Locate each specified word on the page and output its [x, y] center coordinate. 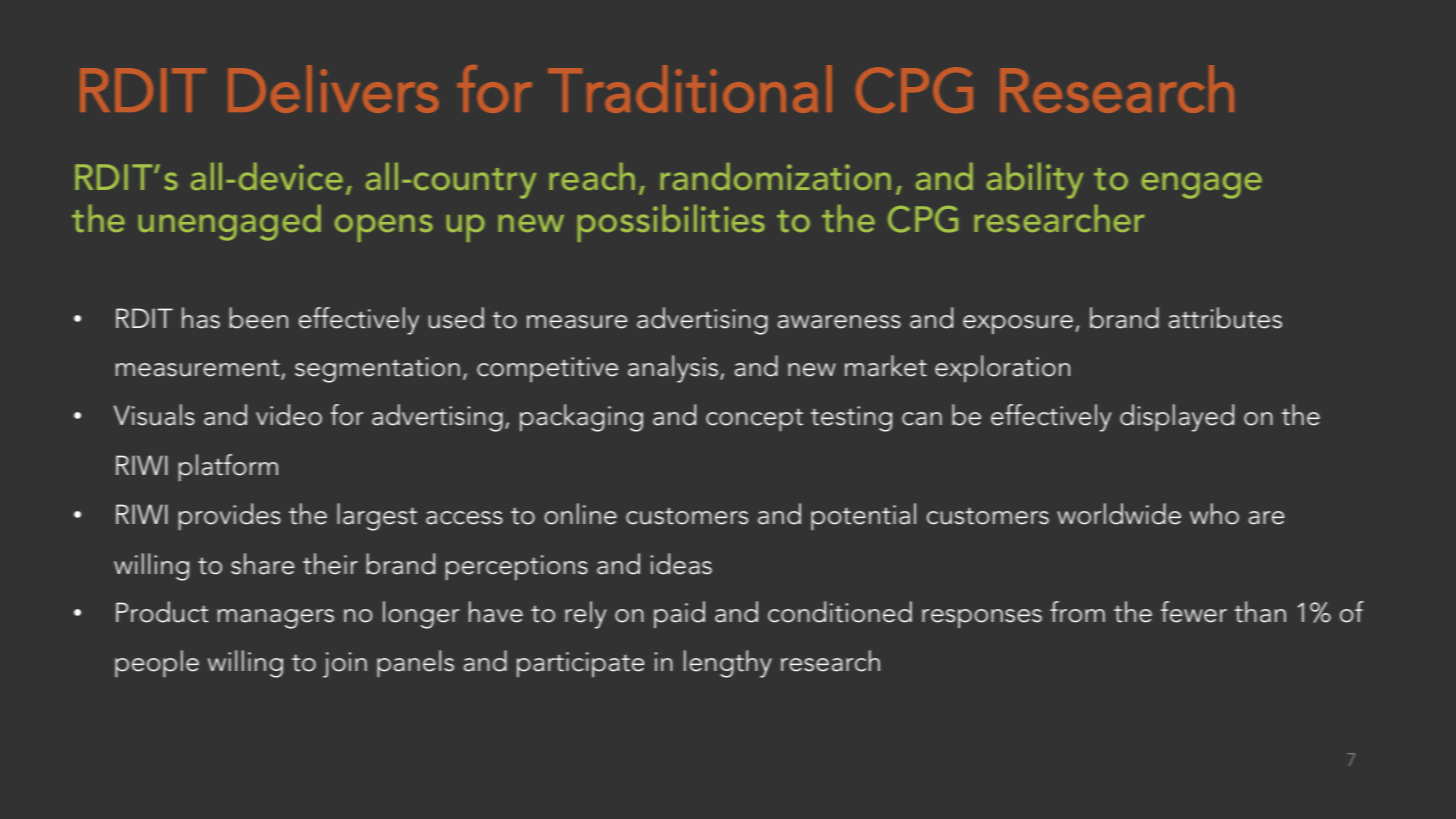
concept [754, 420]
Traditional [690, 89]
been [259, 318]
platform [228, 467]
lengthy [728, 664]
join [345, 665]
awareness [839, 322]
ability [1035, 181]
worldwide [1119, 514]
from [1077, 612]
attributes [1225, 318]
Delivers [333, 89]
